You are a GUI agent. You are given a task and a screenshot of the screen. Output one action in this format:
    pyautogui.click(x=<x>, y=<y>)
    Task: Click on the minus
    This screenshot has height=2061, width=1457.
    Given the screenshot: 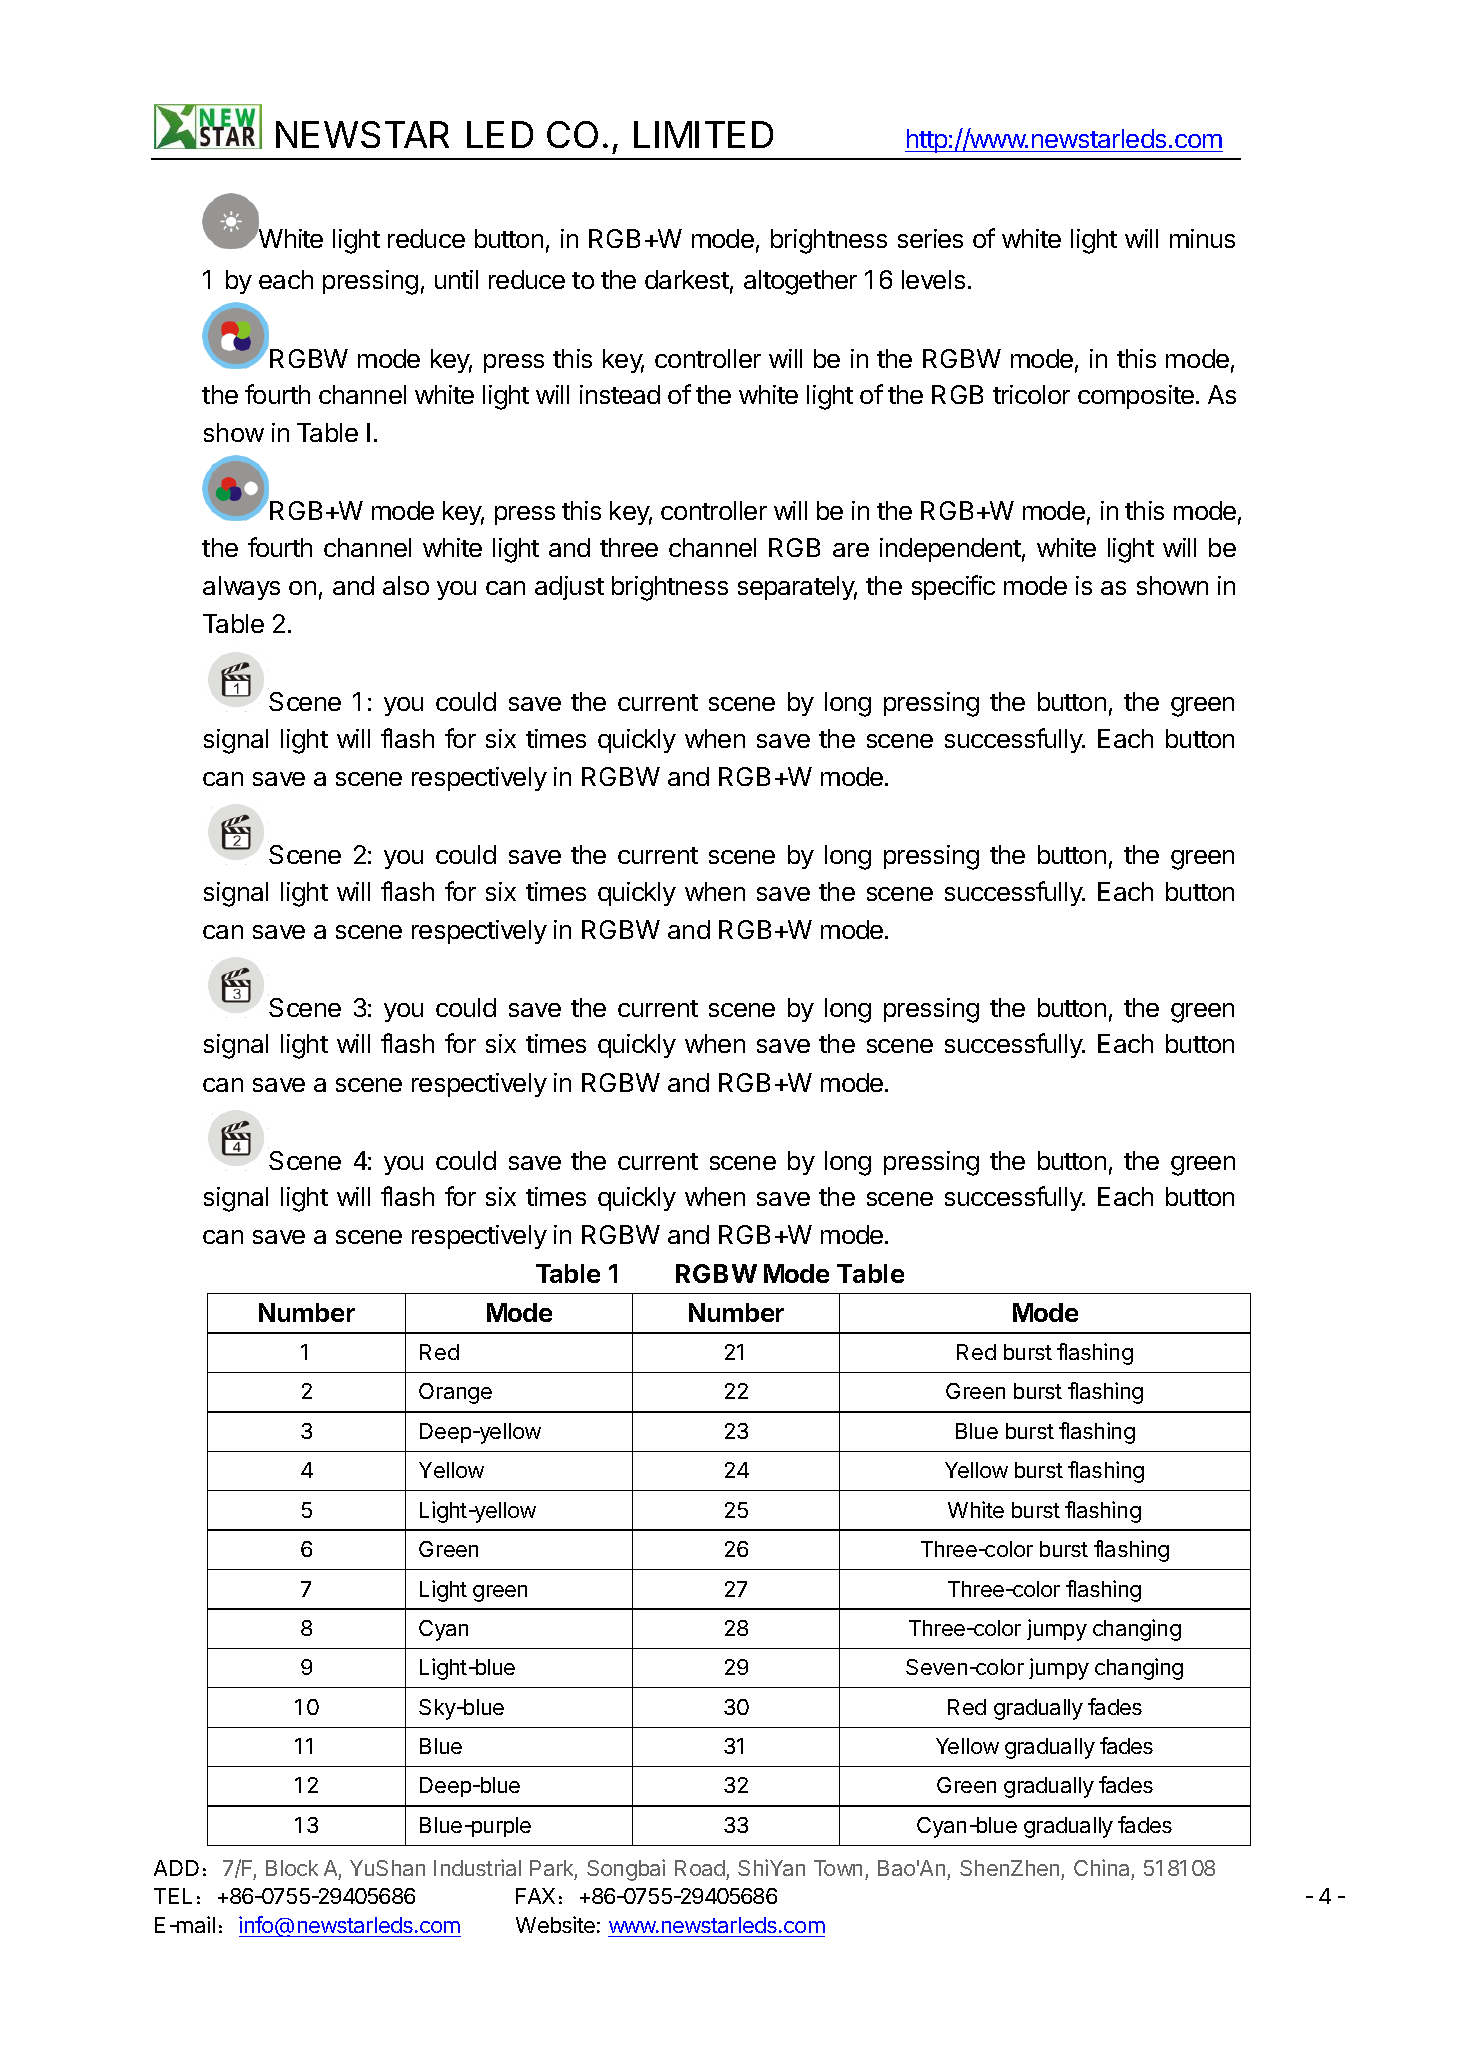 What is the action you would take?
    pyautogui.click(x=1202, y=238)
